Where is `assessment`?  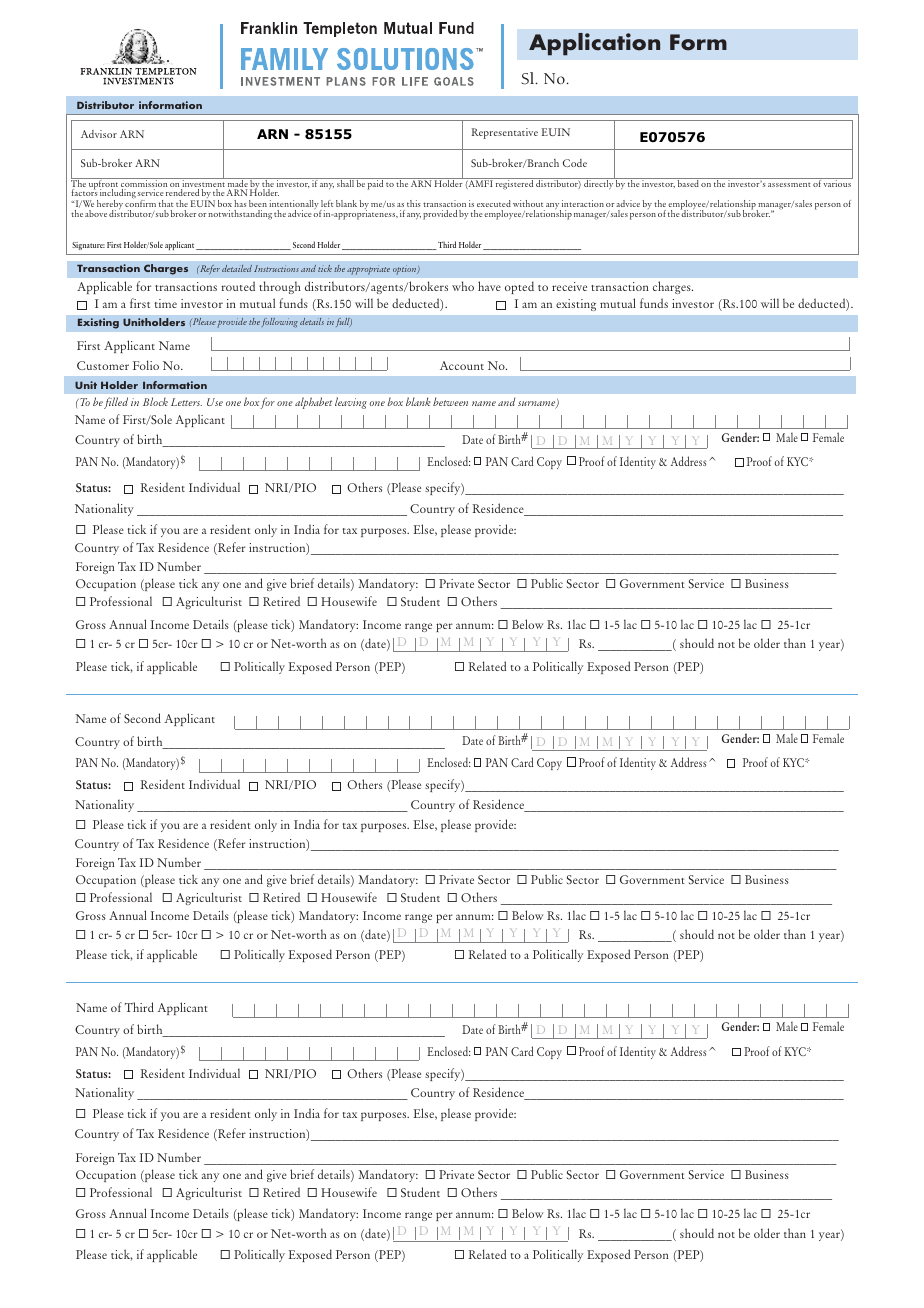 assessment is located at coordinates (789, 184).
